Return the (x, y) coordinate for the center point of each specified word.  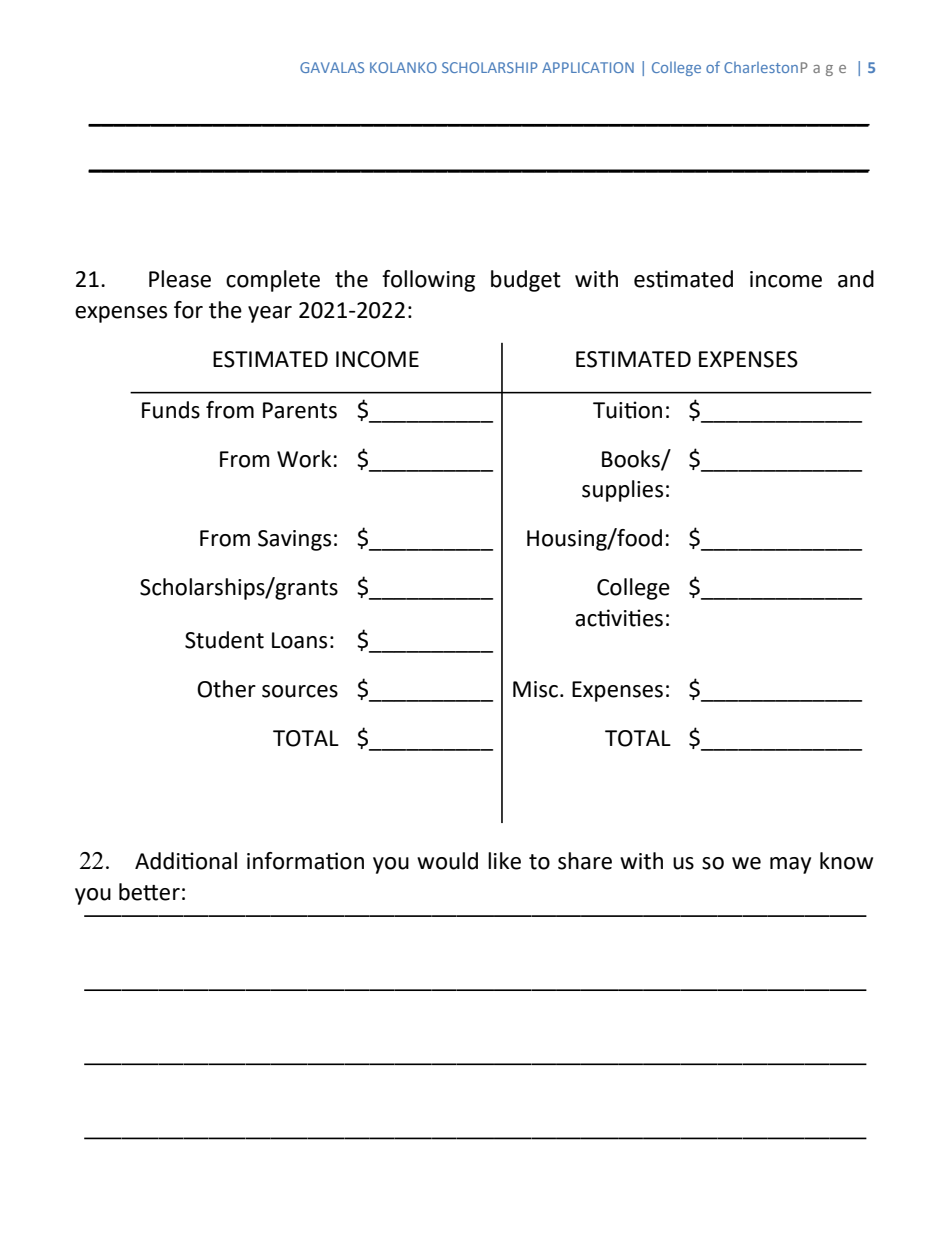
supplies (622, 491)
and (856, 279)
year (270, 314)
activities (619, 618)
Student (224, 640)
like (504, 861)
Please (180, 279)
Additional (186, 861)
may (790, 865)
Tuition (627, 410)
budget (526, 281)
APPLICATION (588, 67)
